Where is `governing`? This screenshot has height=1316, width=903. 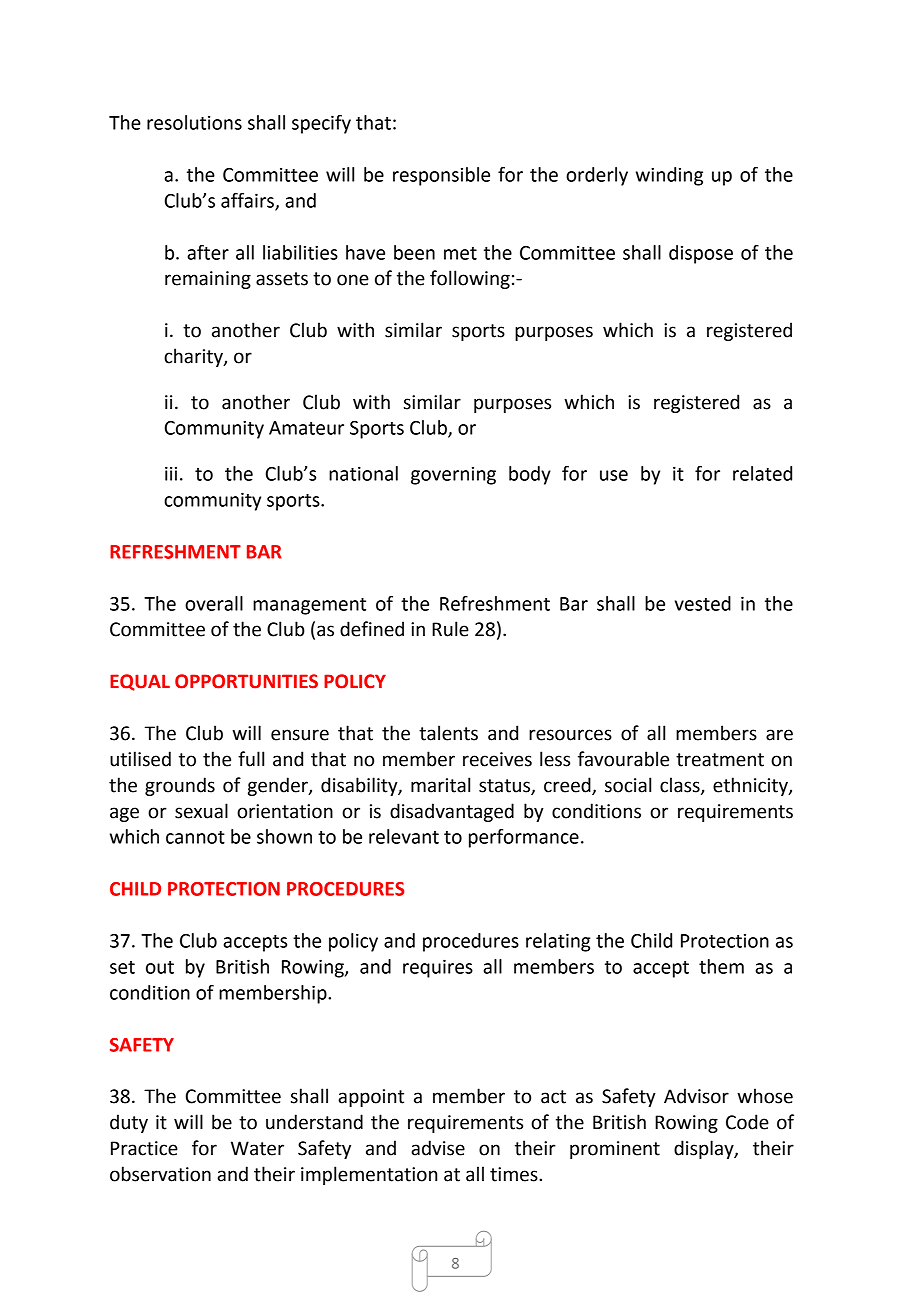 governing is located at coordinates (453, 476).
